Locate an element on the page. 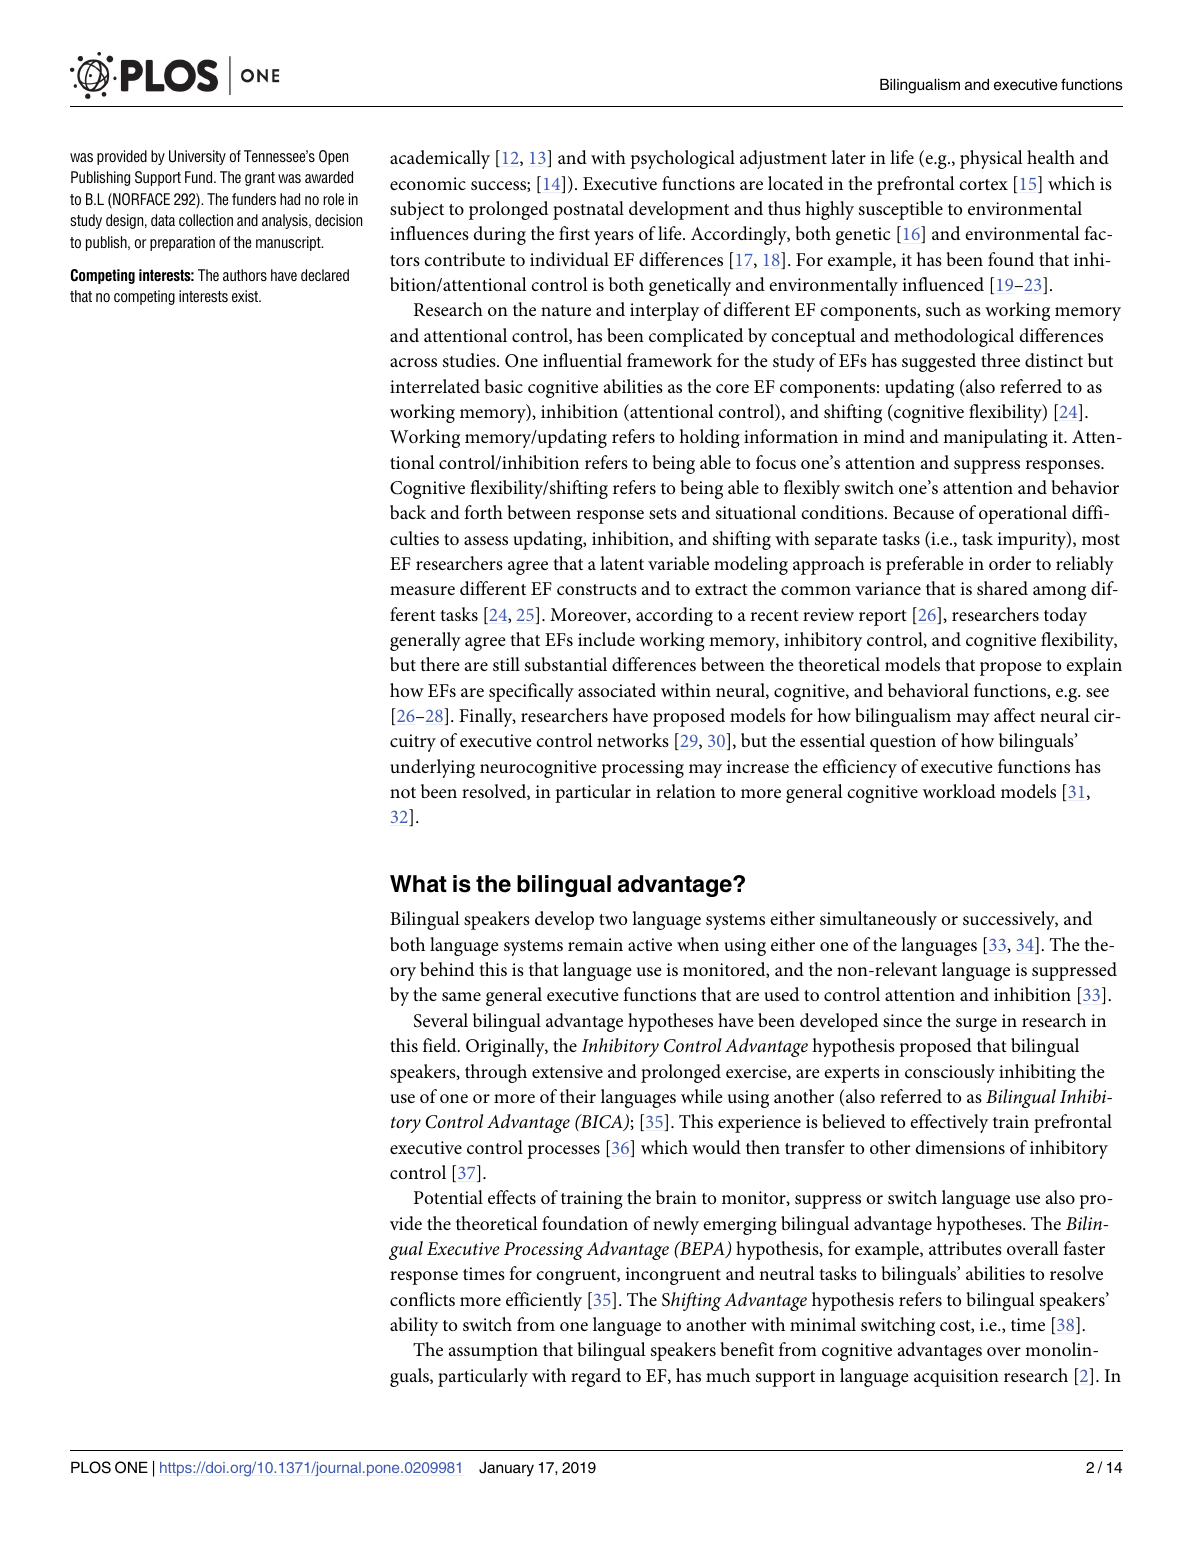 This page has width=1193, height=1544. affect is located at coordinates (1014, 715).
